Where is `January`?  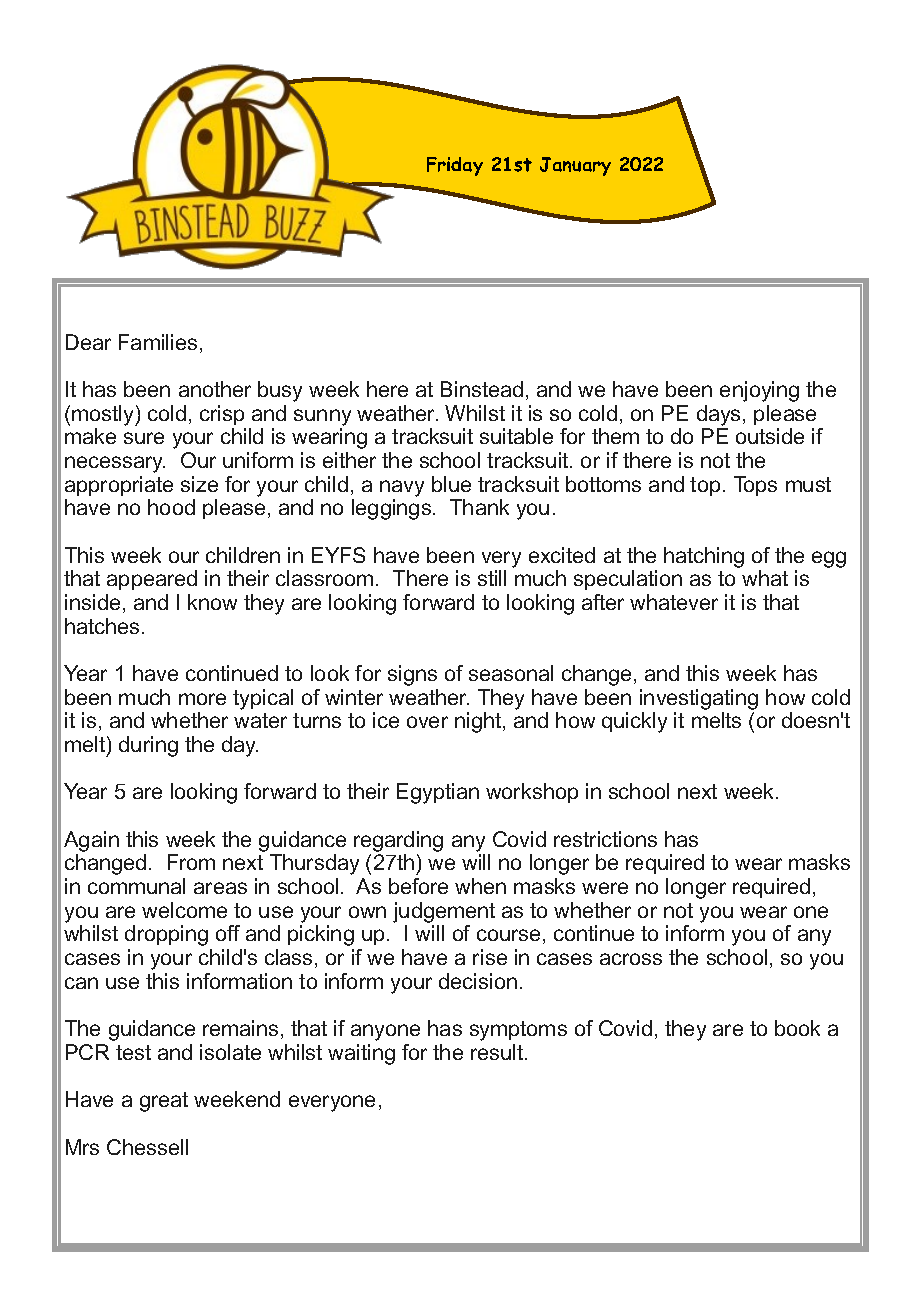
January is located at coordinates (575, 166).
